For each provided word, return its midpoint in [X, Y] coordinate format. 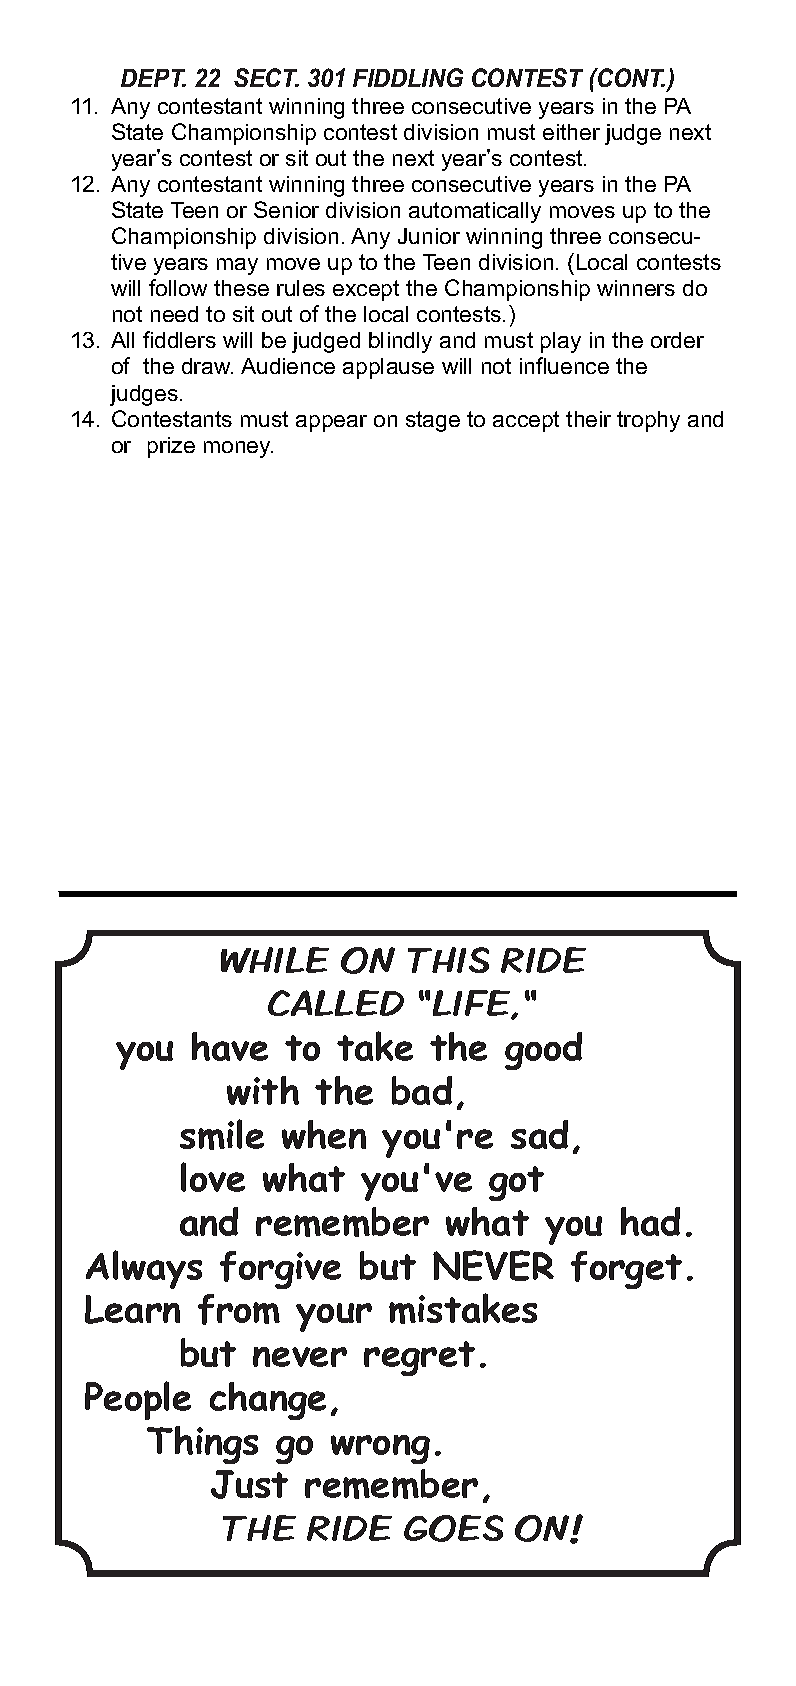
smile [222, 1134]
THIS [448, 960]
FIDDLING [408, 77]
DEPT [153, 78]
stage [433, 421]
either [571, 132]
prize [171, 447]
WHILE [275, 960]
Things [202, 1445]
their [588, 419]
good [543, 1051]
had [650, 1221]
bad [422, 1090]
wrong [380, 1449]
